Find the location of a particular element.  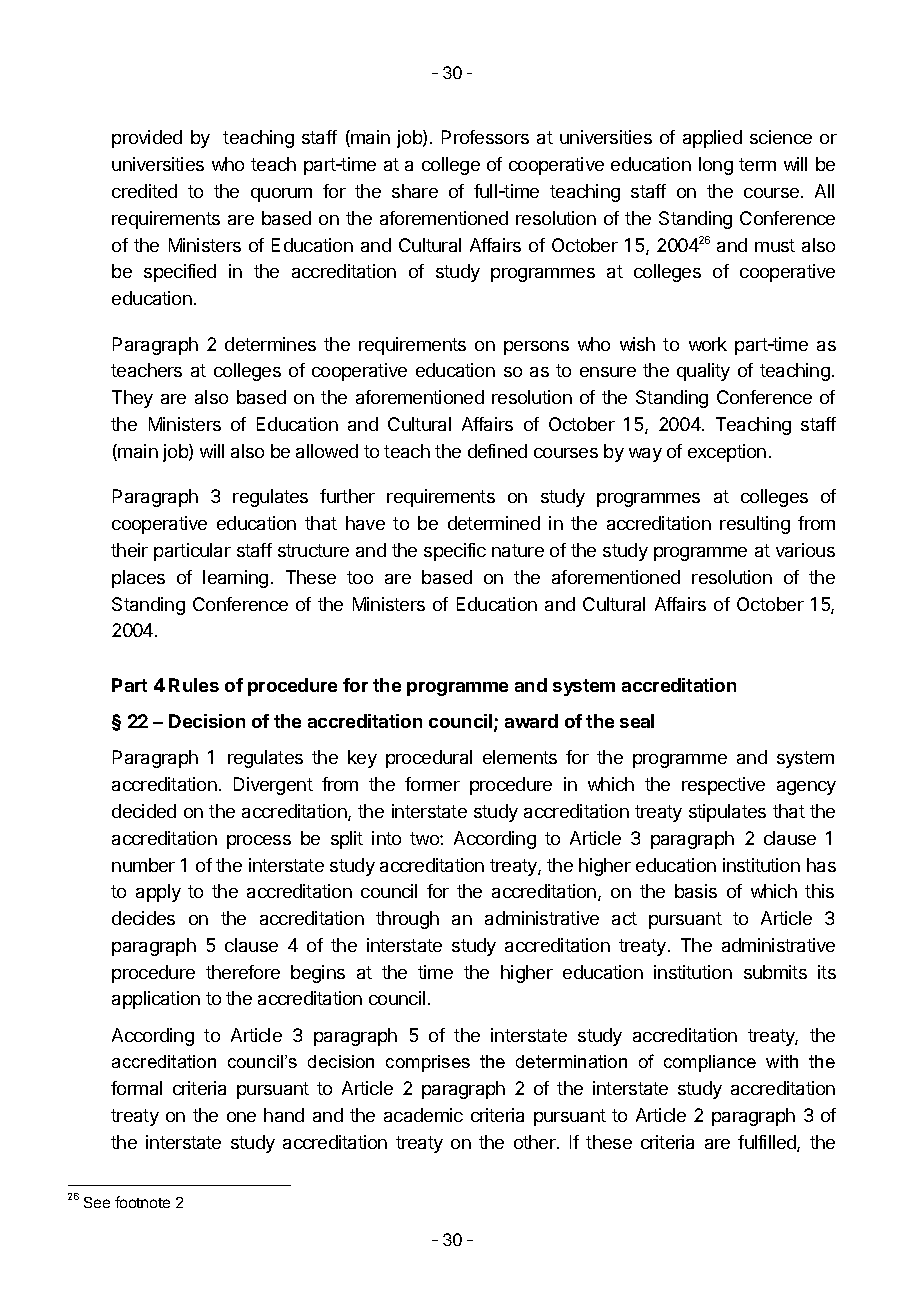

Professors is located at coordinates (485, 137).
